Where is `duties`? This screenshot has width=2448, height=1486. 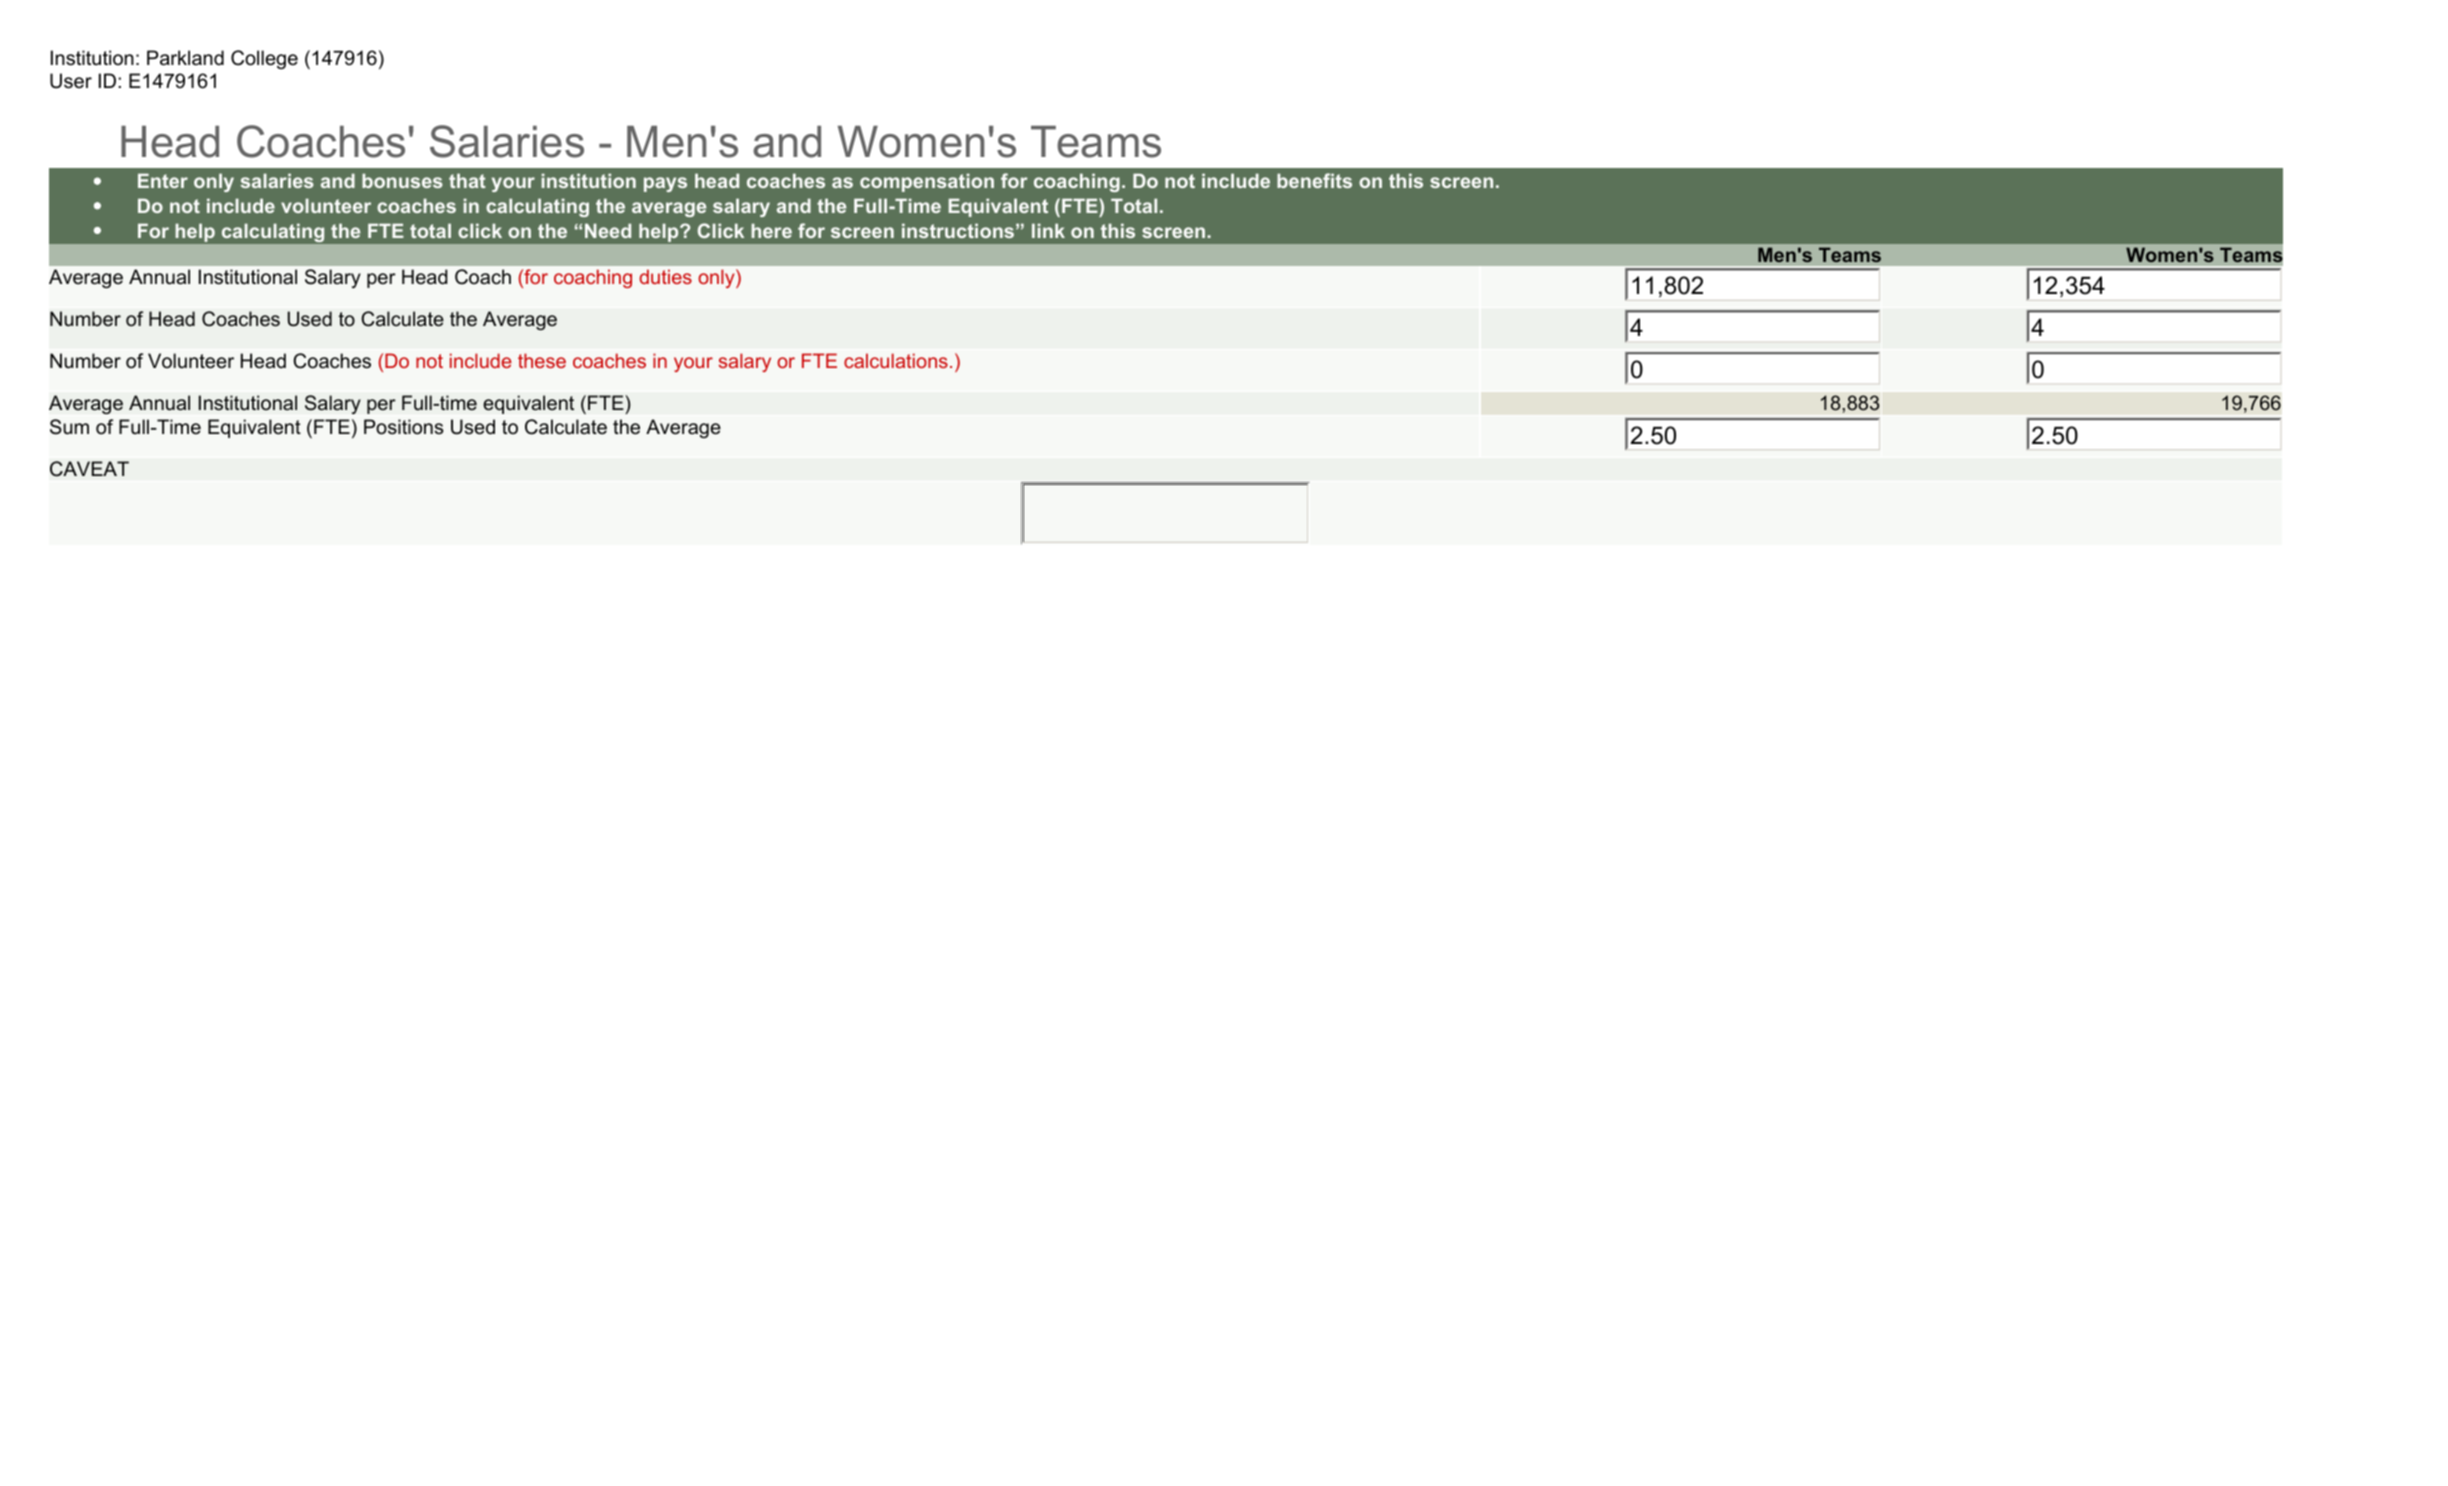 duties is located at coordinates (665, 276).
